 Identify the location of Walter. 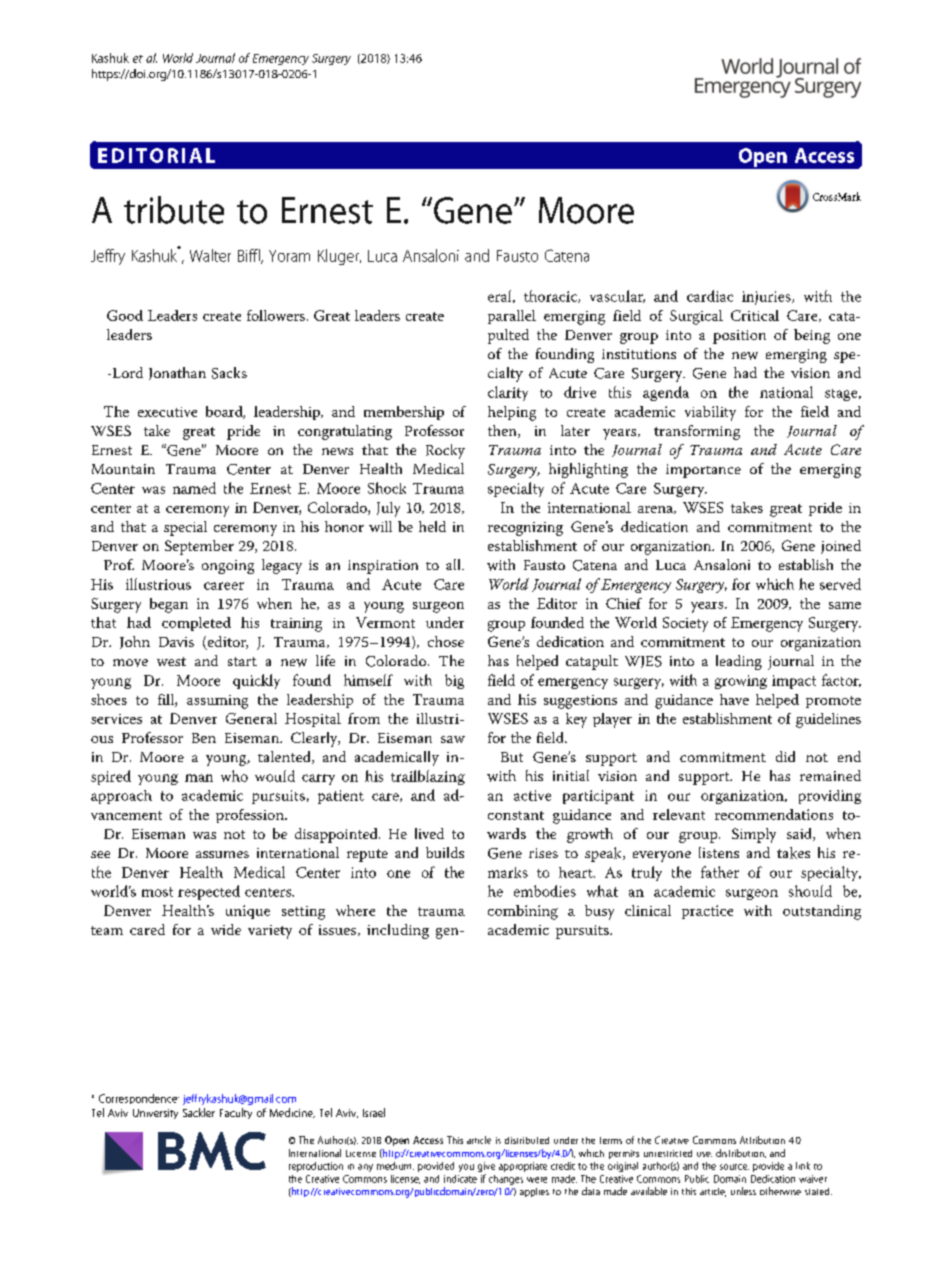
(210, 255).
